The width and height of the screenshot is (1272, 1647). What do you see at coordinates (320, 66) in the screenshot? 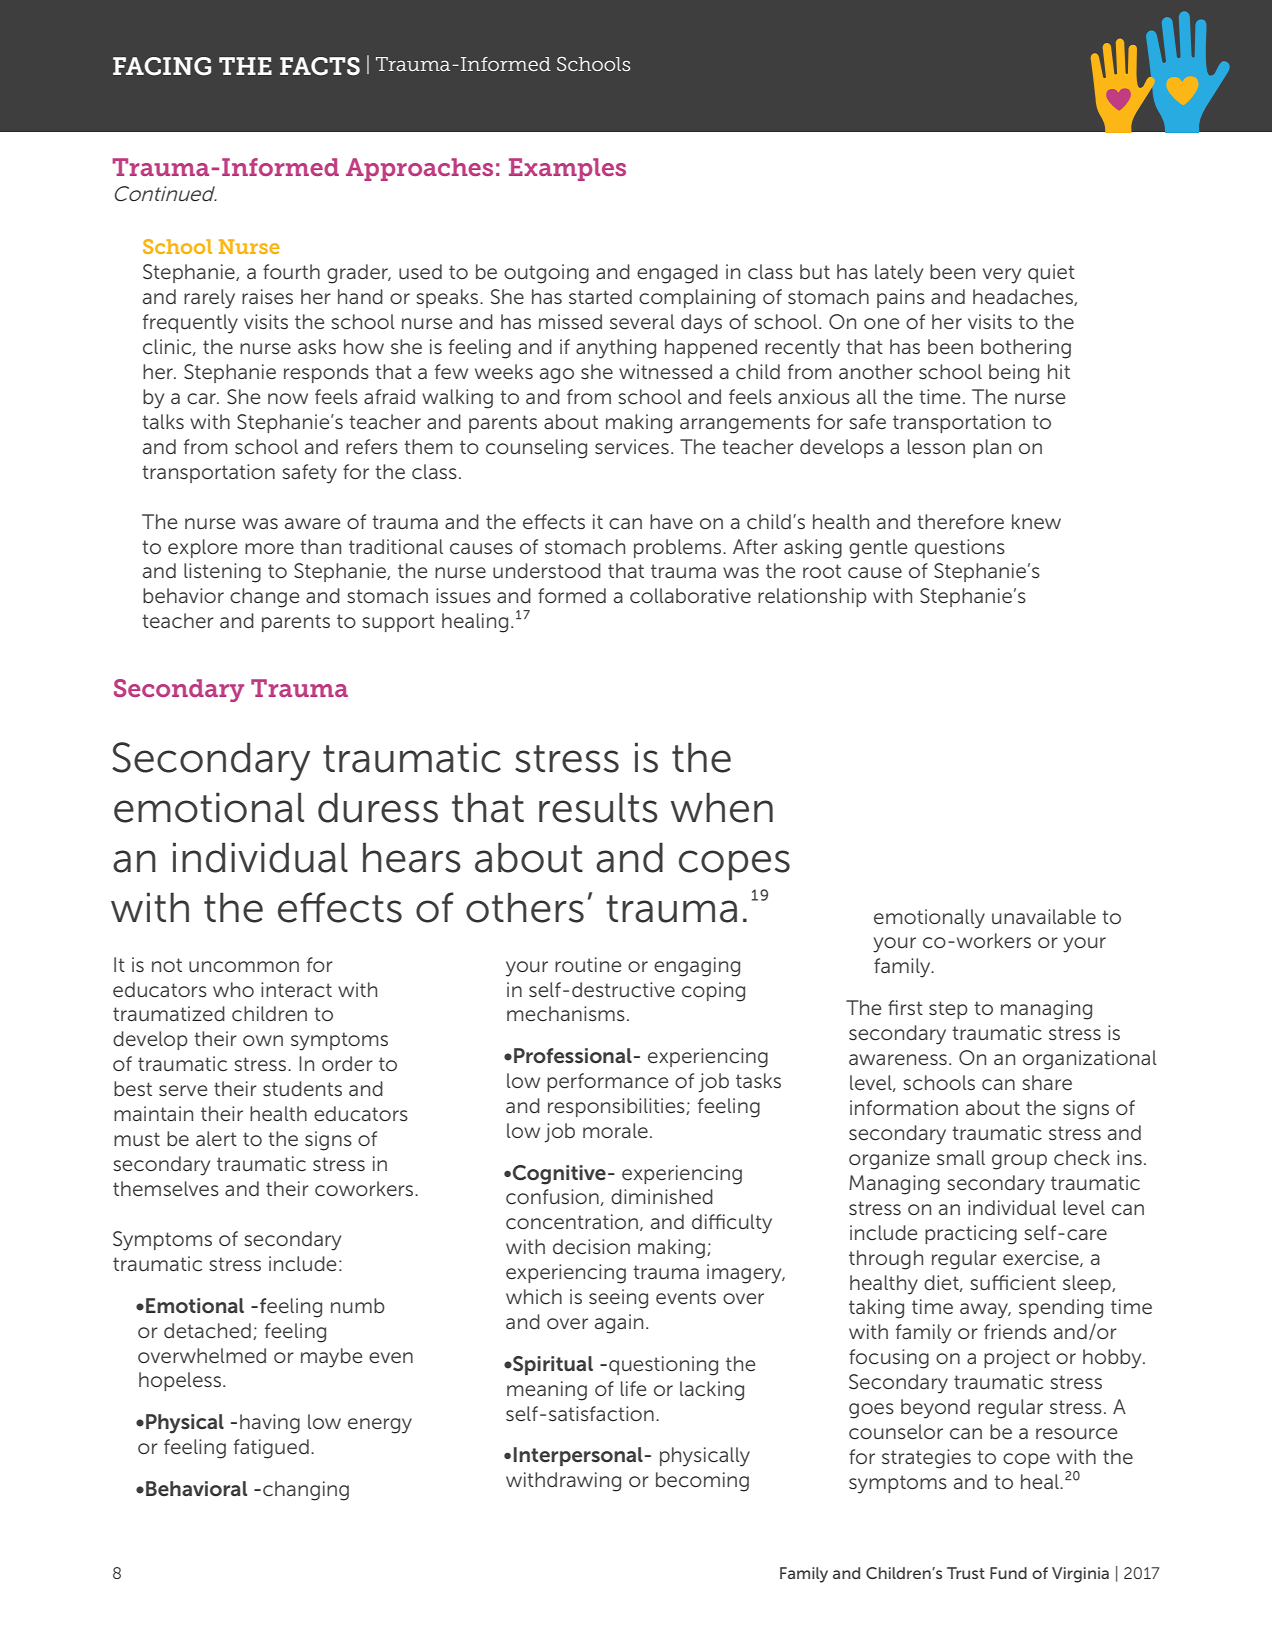
I see `FACTS` at bounding box center [320, 66].
